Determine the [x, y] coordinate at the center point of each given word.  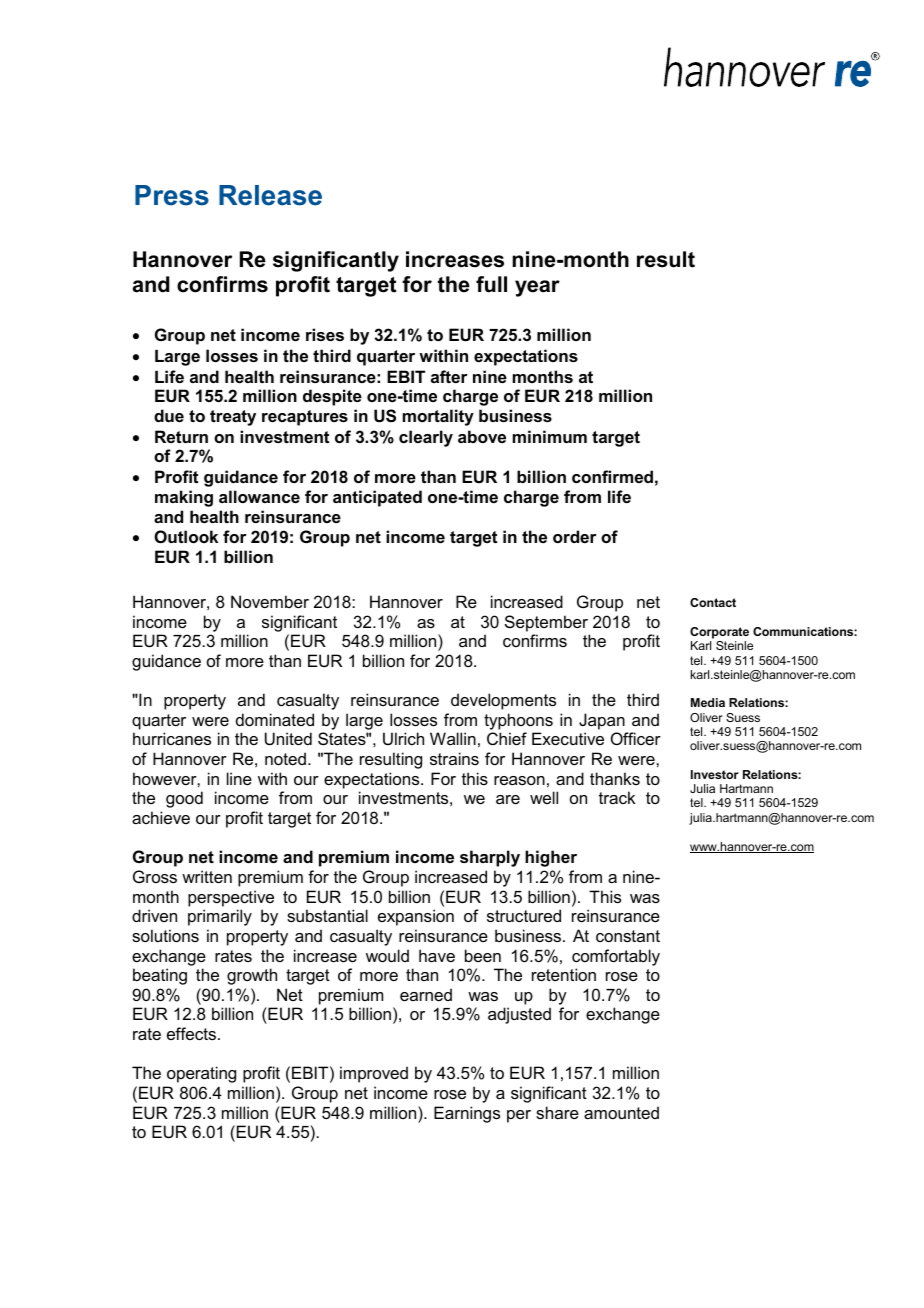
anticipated [377, 498]
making [184, 498]
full [491, 284]
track [617, 797]
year [537, 288]
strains [454, 758]
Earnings [467, 1114]
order [575, 536]
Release [270, 195]
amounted [621, 1112]
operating [201, 1074]
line [239, 778]
